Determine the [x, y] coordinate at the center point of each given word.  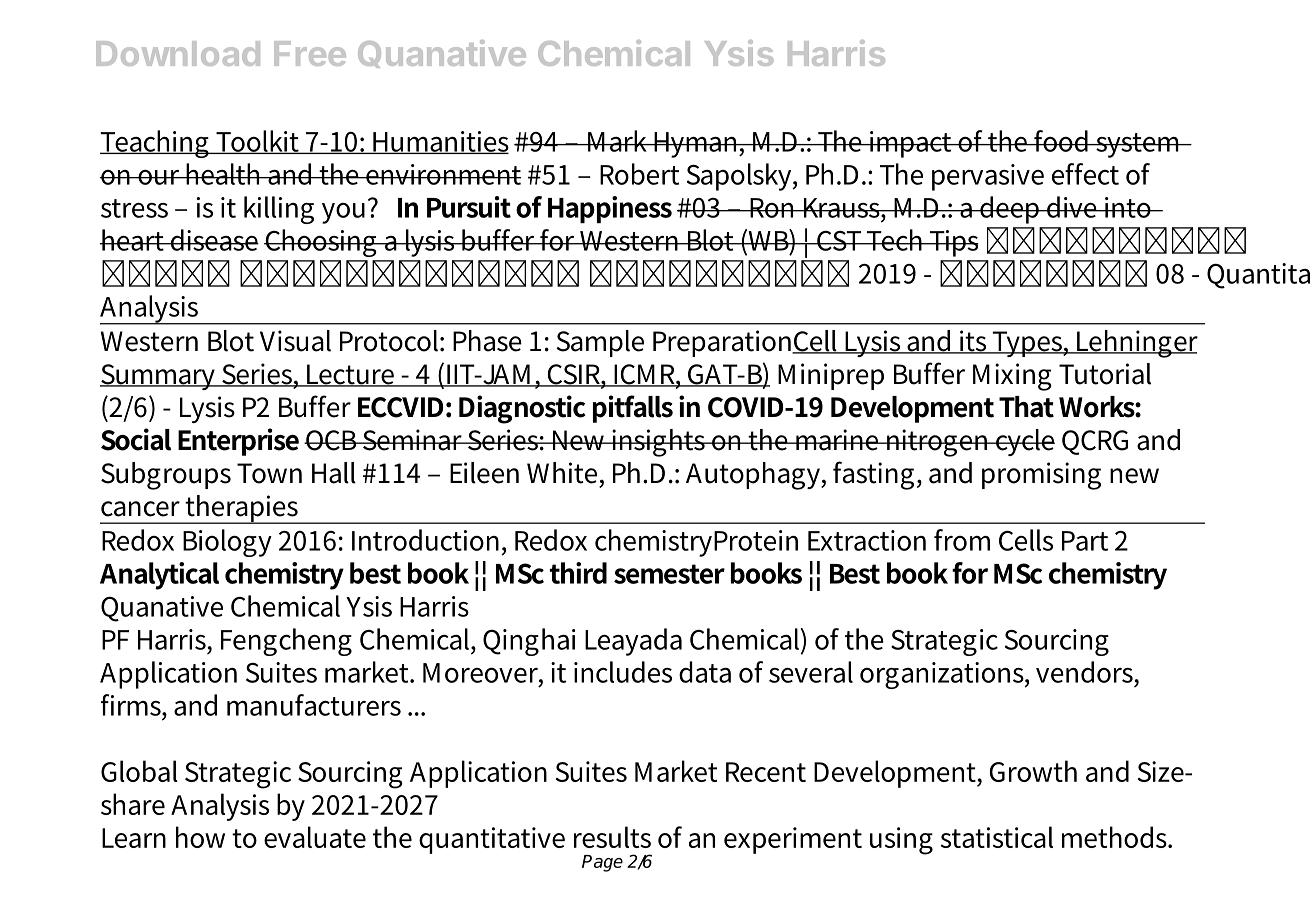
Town [269, 473]
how [200, 837]
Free [310, 53]
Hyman [696, 145]
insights [659, 443]
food [1061, 141]
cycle [1024, 442]
